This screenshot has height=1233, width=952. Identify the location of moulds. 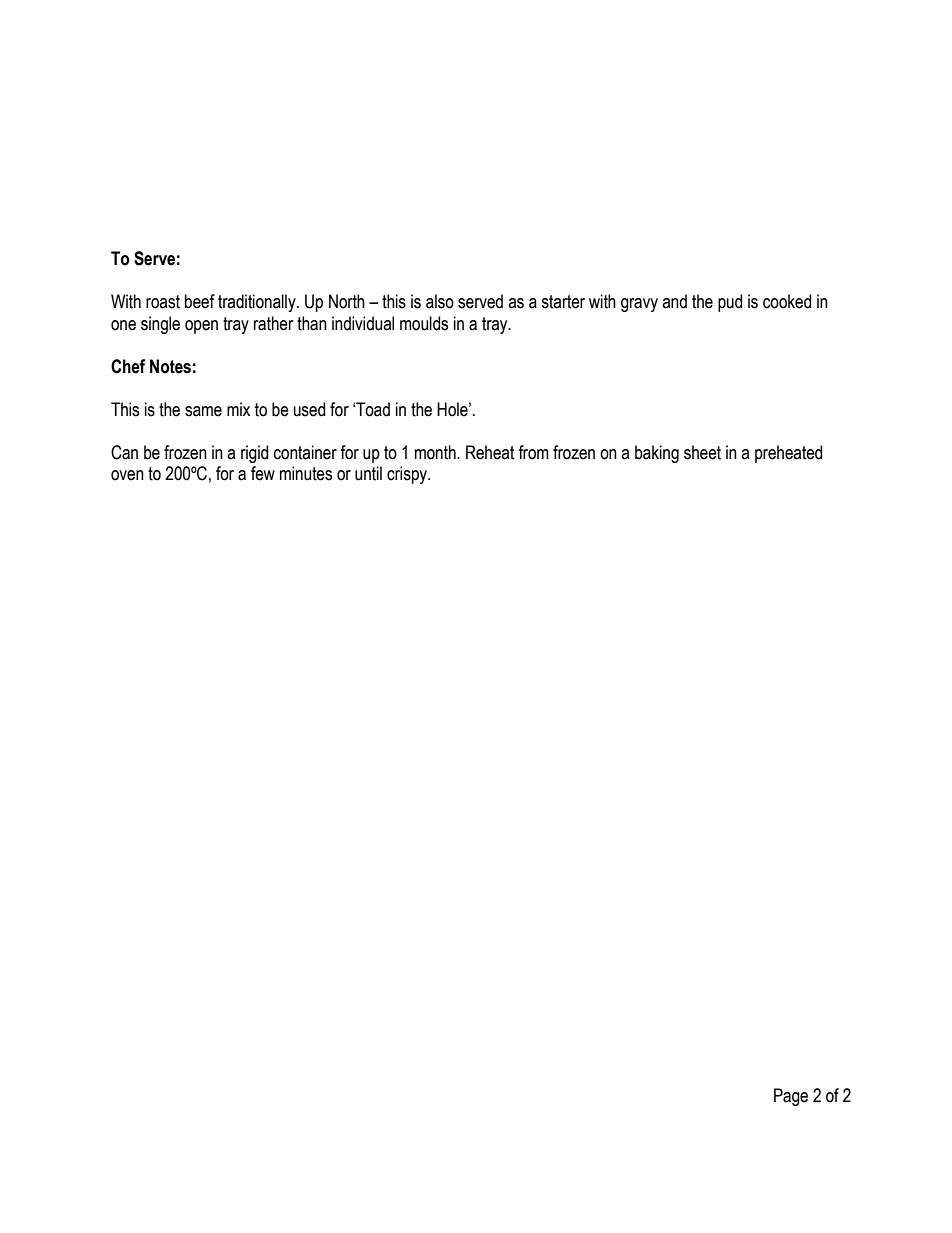
(424, 323).
